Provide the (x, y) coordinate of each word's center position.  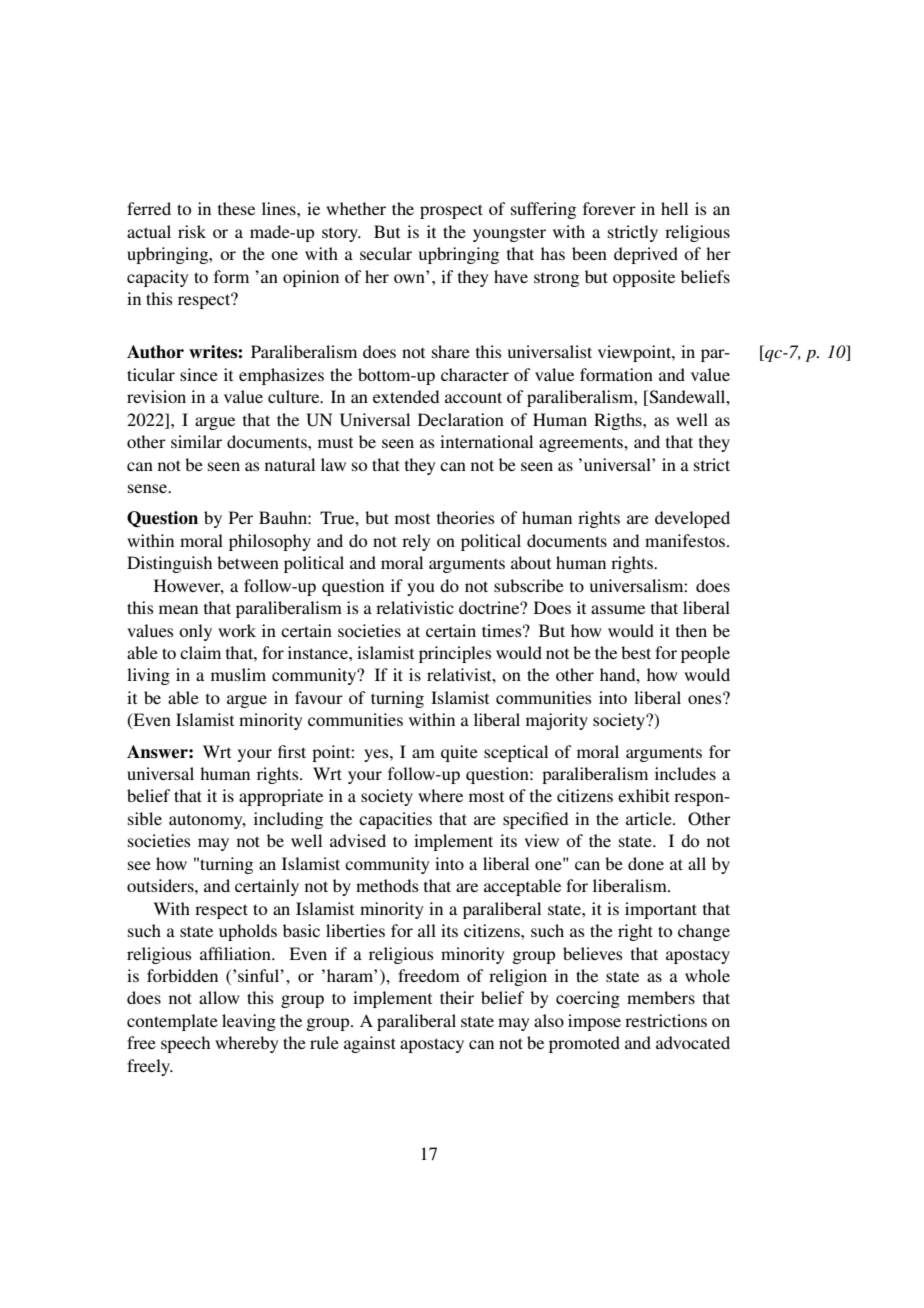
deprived (646, 255)
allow (219, 997)
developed (692, 519)
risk (192, 231)
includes (685, 773)
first (292, 751)
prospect (451, 211)
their (457, 997)
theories (466, 517)
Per (241, 517)
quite (459, 753)
